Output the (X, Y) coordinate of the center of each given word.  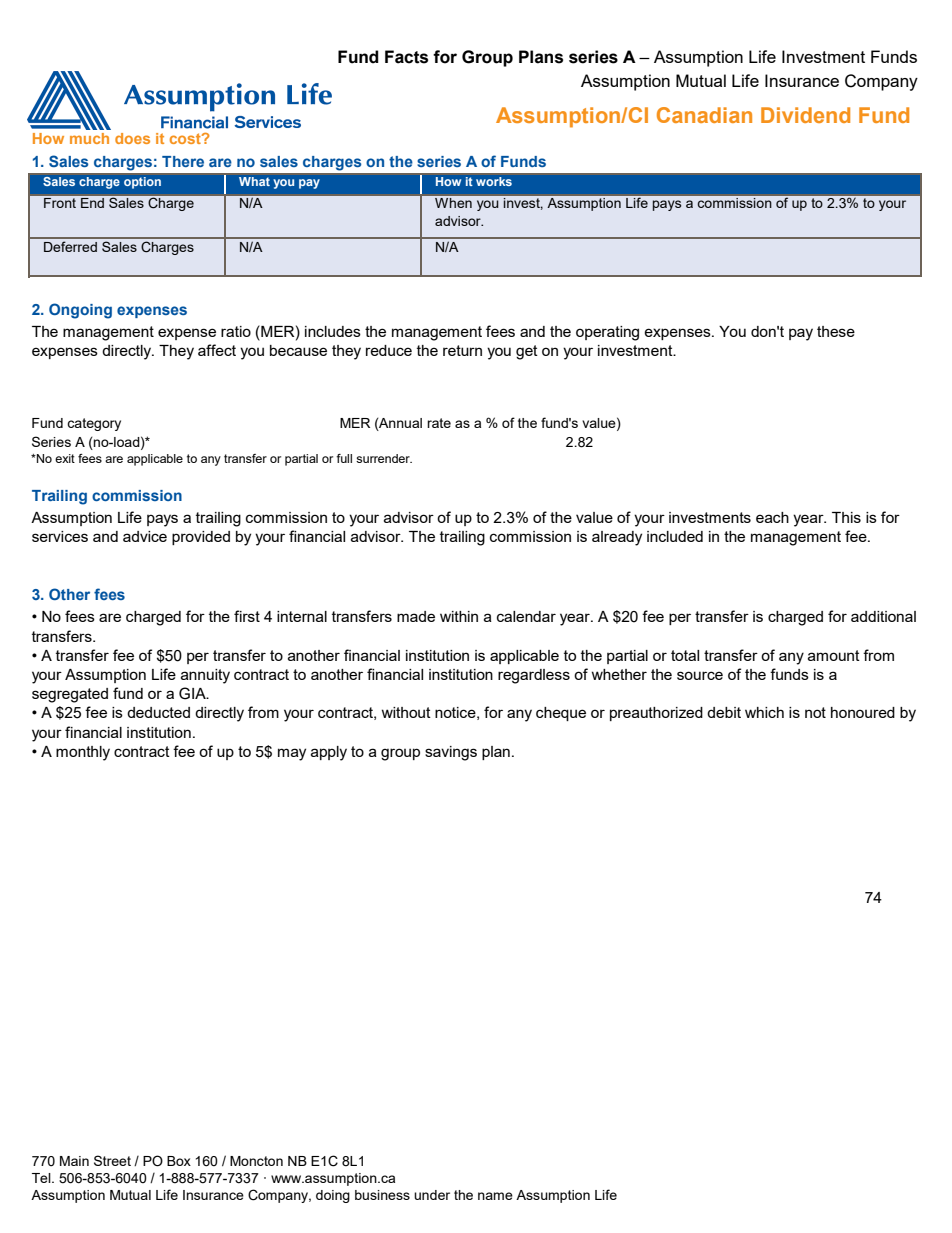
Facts (406, 57)
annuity (205, 676)
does (132, 138)
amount (834, 655)
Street (112, 1160)
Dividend (805, 115)
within (459, 616)
